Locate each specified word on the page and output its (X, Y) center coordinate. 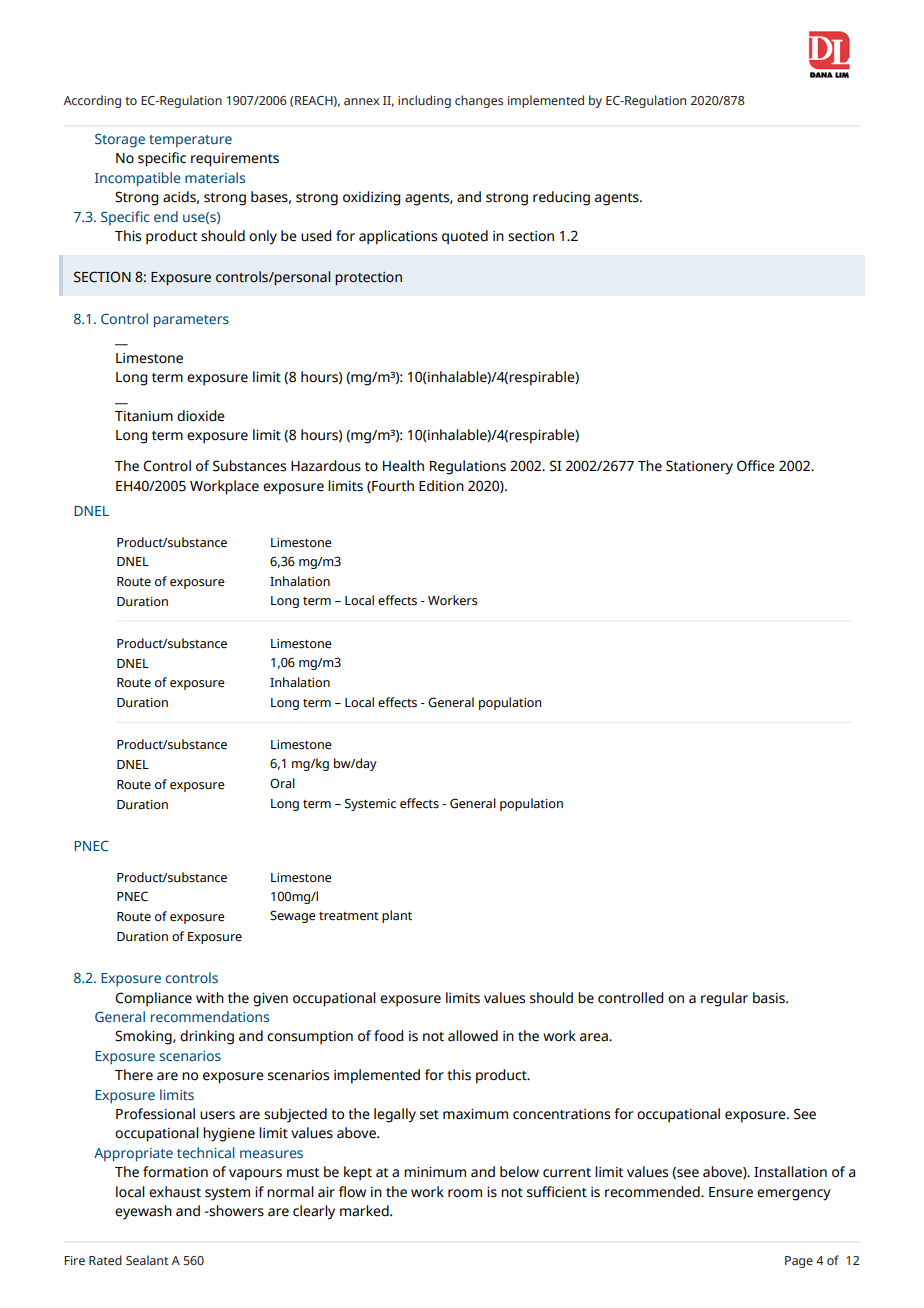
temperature (190, 141)
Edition (441, 486)
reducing (561, 198)
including (424, 101)
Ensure (731, 1192)
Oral (282, 783)
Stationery (699, 467)
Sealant (147, 1260)
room (465, 1193)
